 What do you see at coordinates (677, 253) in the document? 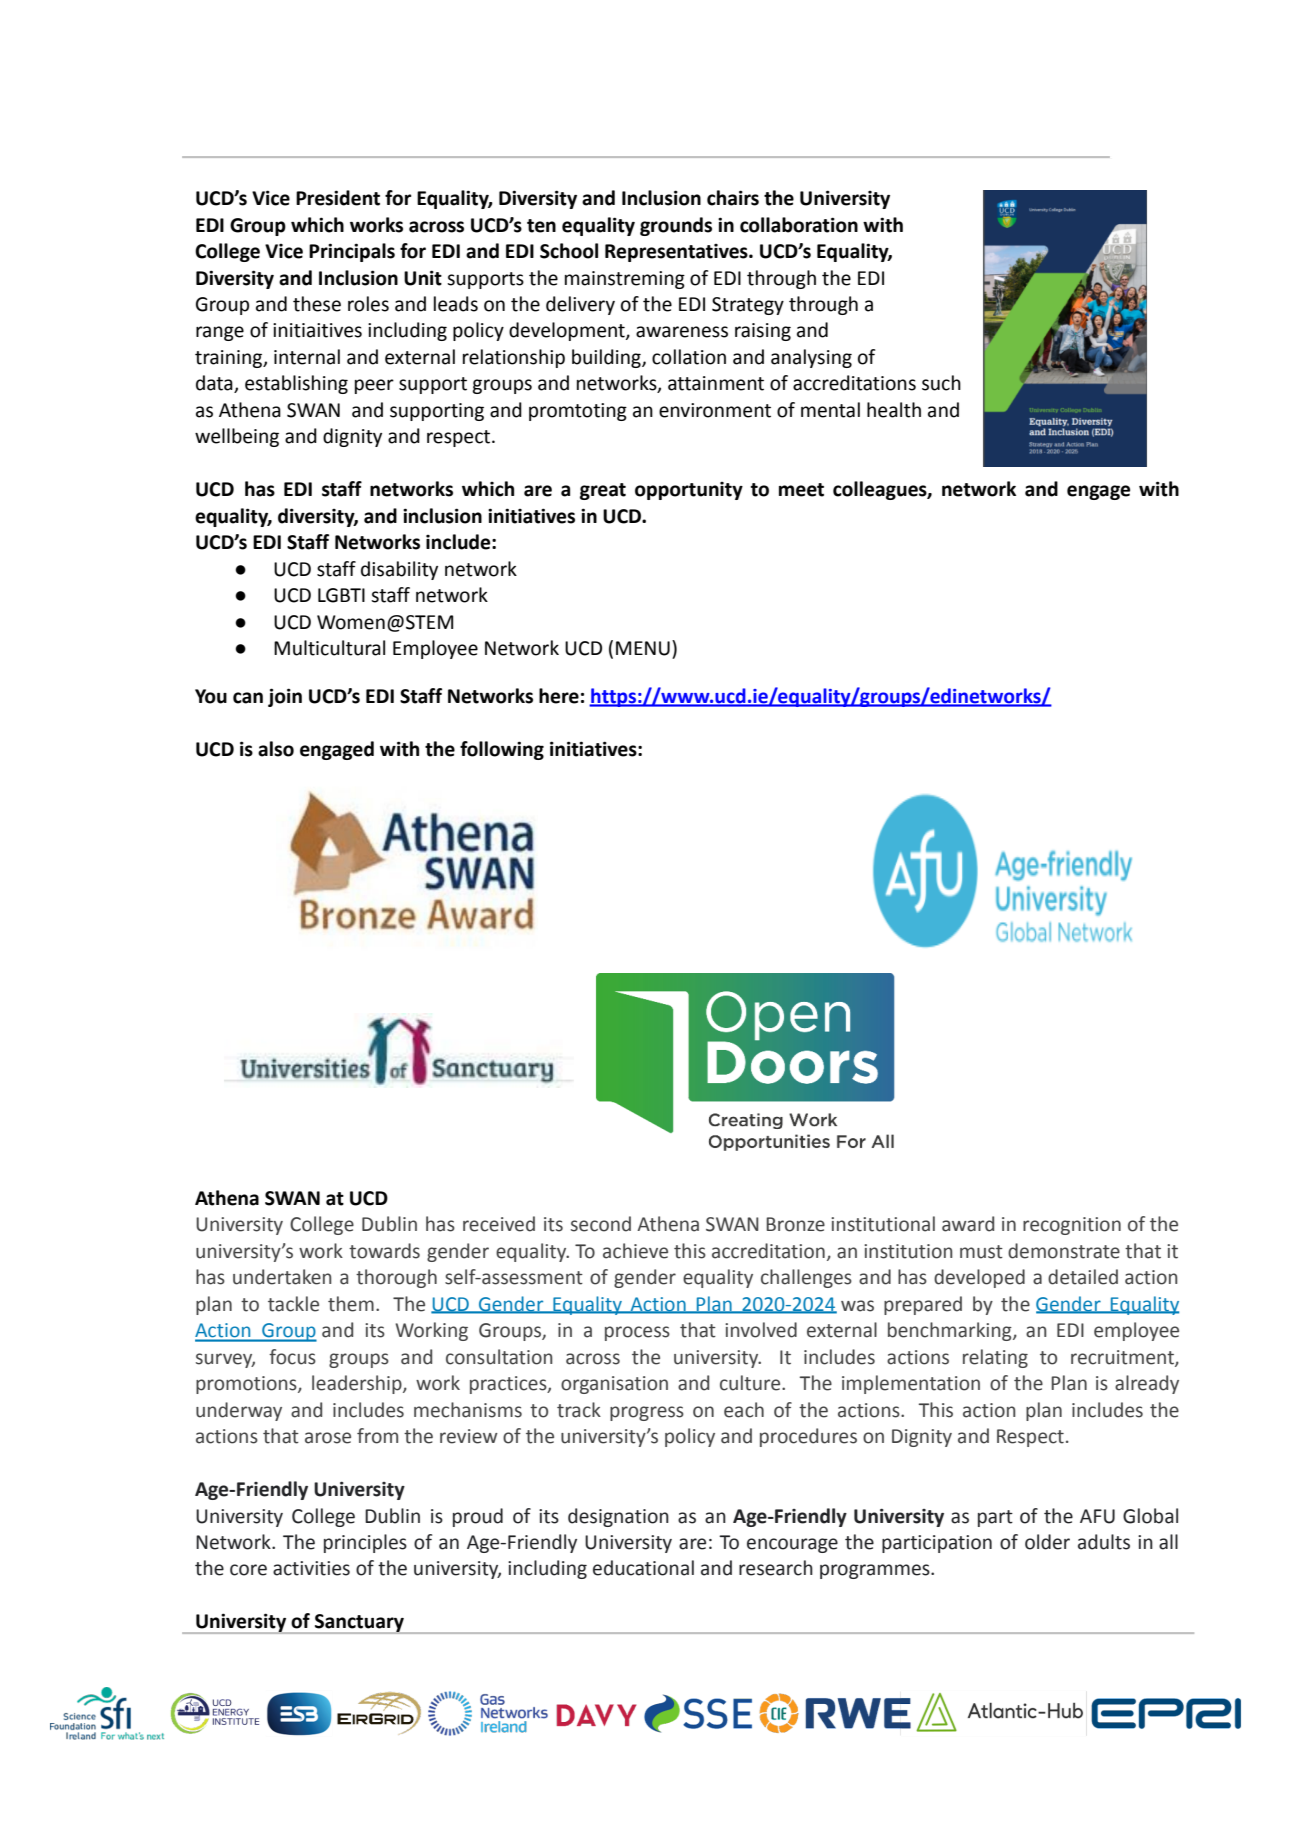
I see `Representatives` at bounding box center [677, 253].
